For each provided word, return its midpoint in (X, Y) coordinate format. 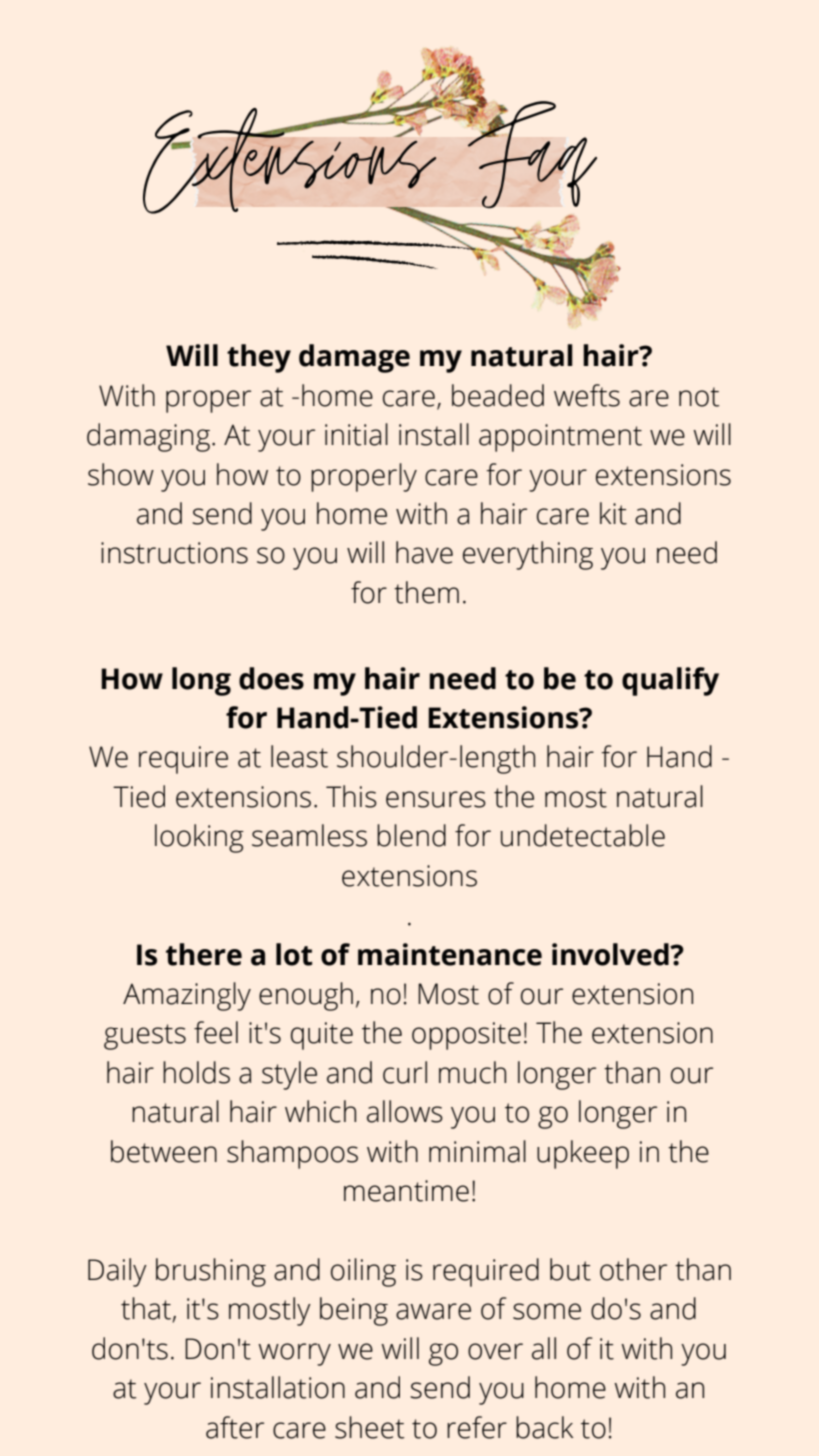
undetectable (583, 835)
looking (199, 838)
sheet (369, 1427)
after (235, 1427)
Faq (531, 152)
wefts (587, 395)
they (259, 358)
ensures (436, 799)
